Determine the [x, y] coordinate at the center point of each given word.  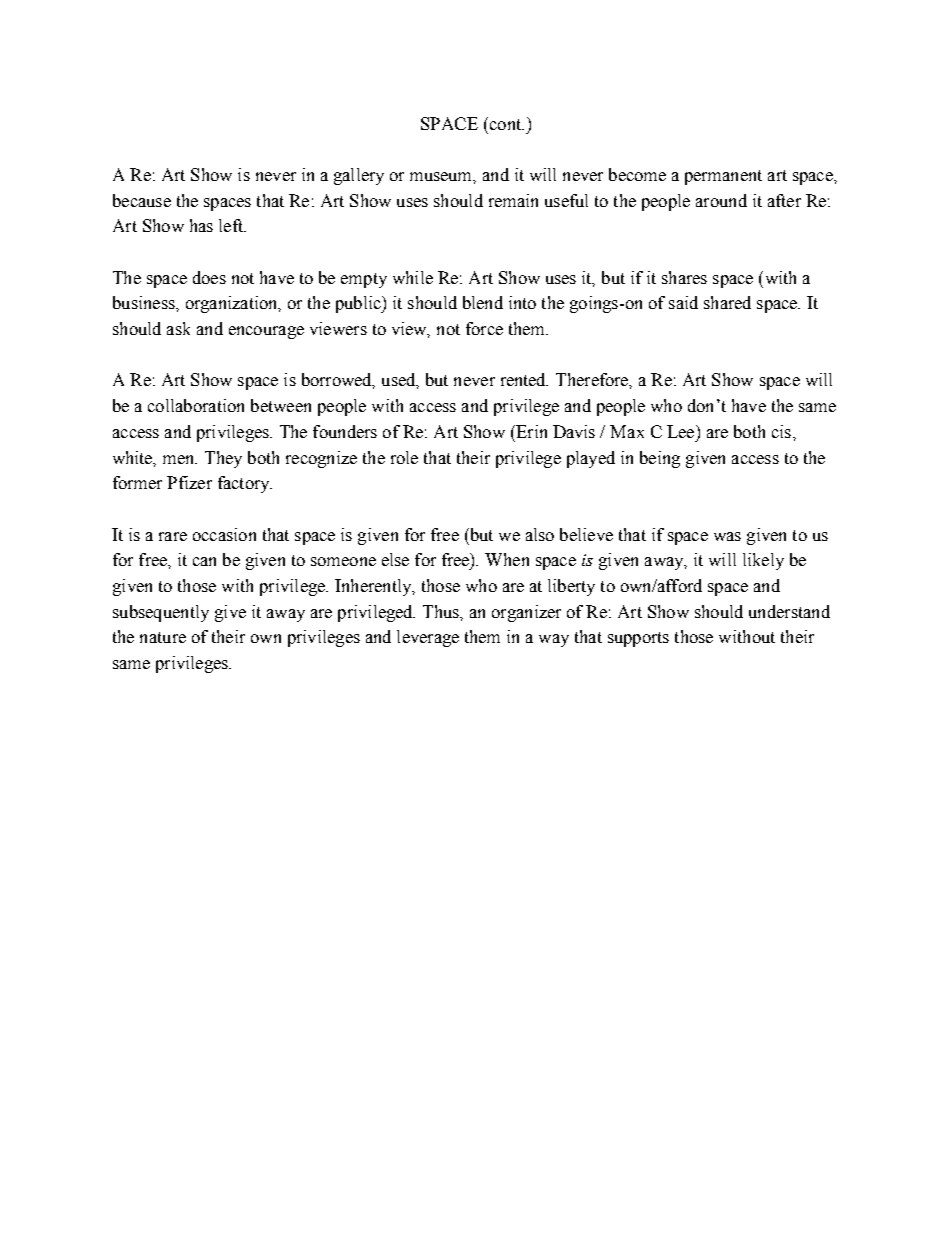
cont [505, 123]
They [223, 459]
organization [233, 304]
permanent [723, 177]
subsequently [161, 613]
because [142, 200]
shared [727, 302]
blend [483, 302]
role [404, 457]
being [660, 459]
